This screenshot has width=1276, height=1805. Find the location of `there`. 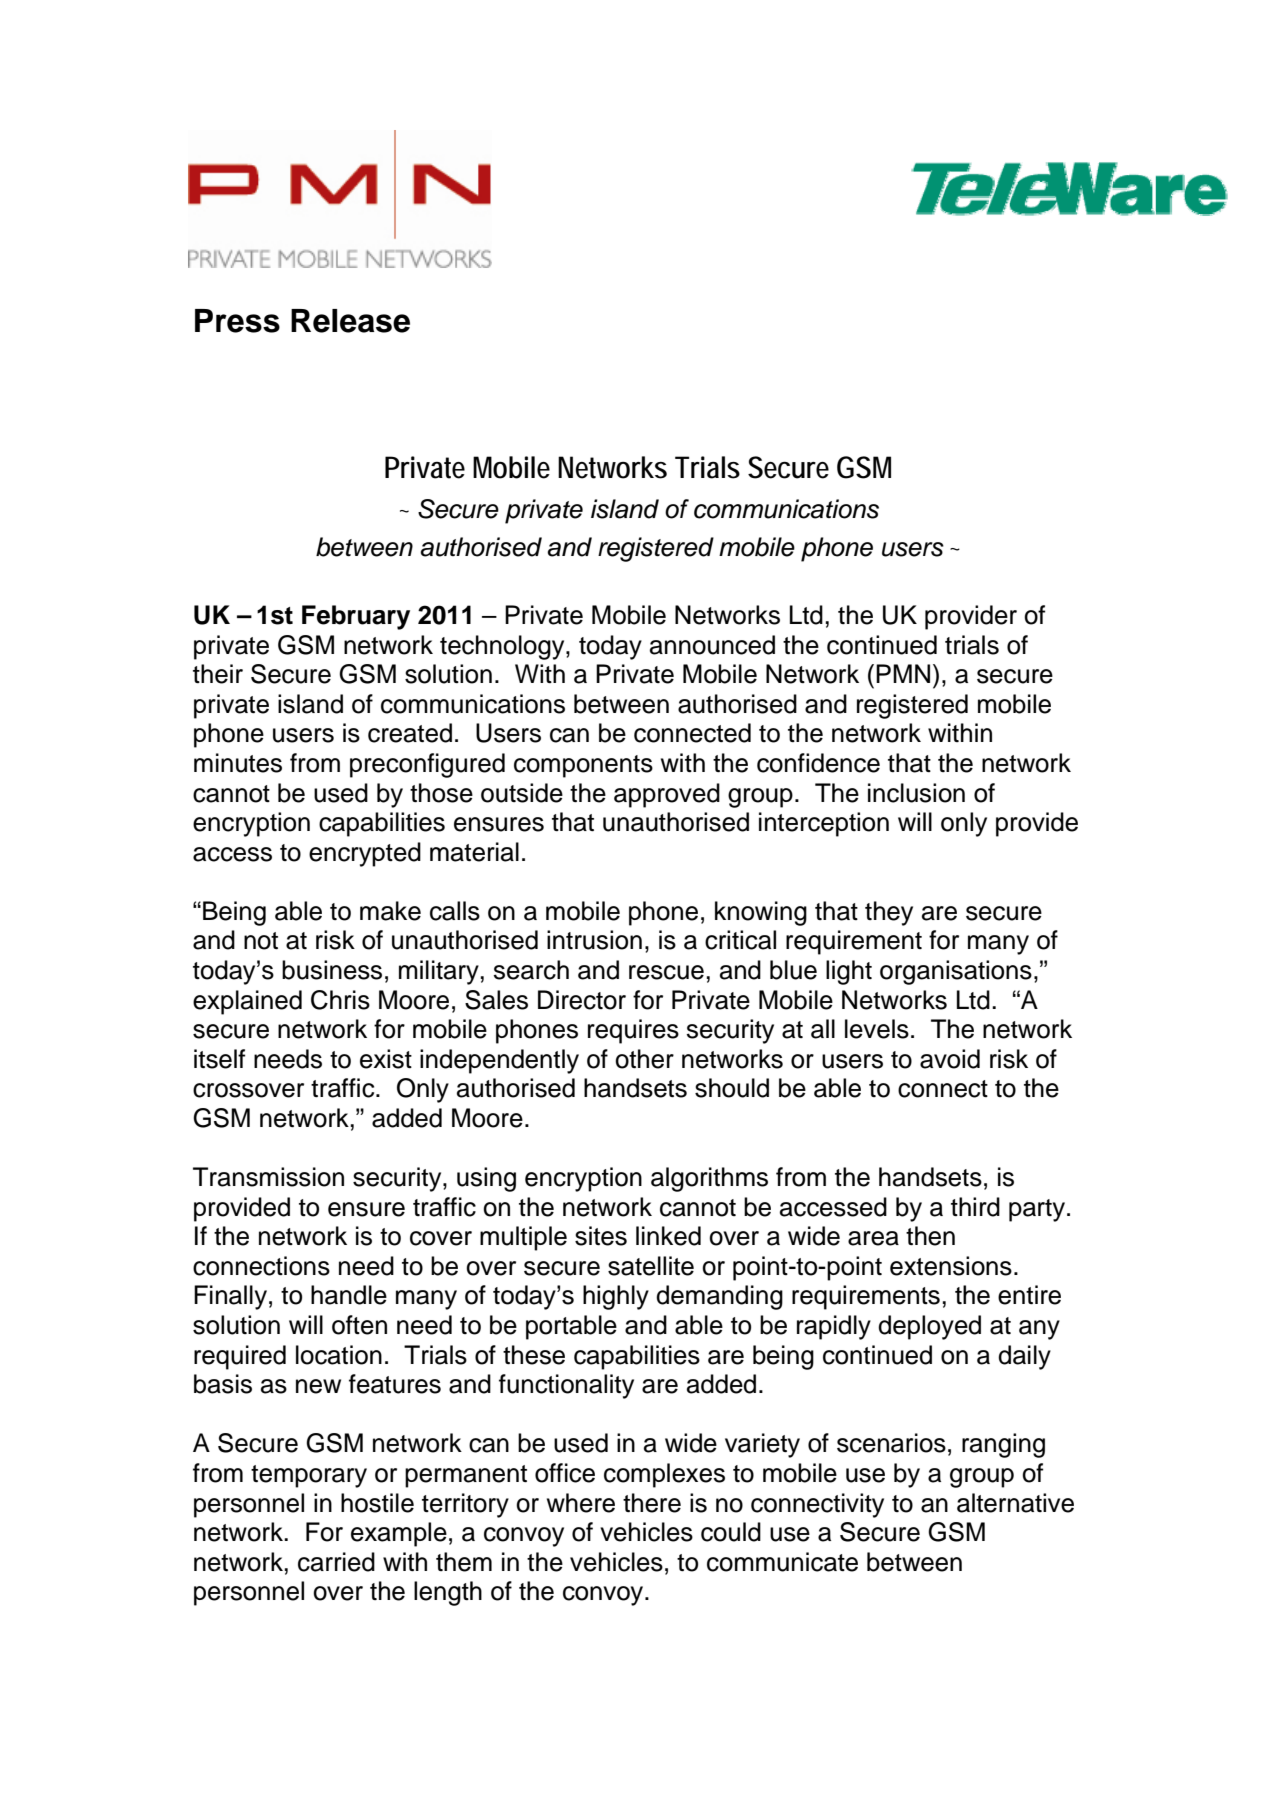

there is located at coordinates (652, 1503).
